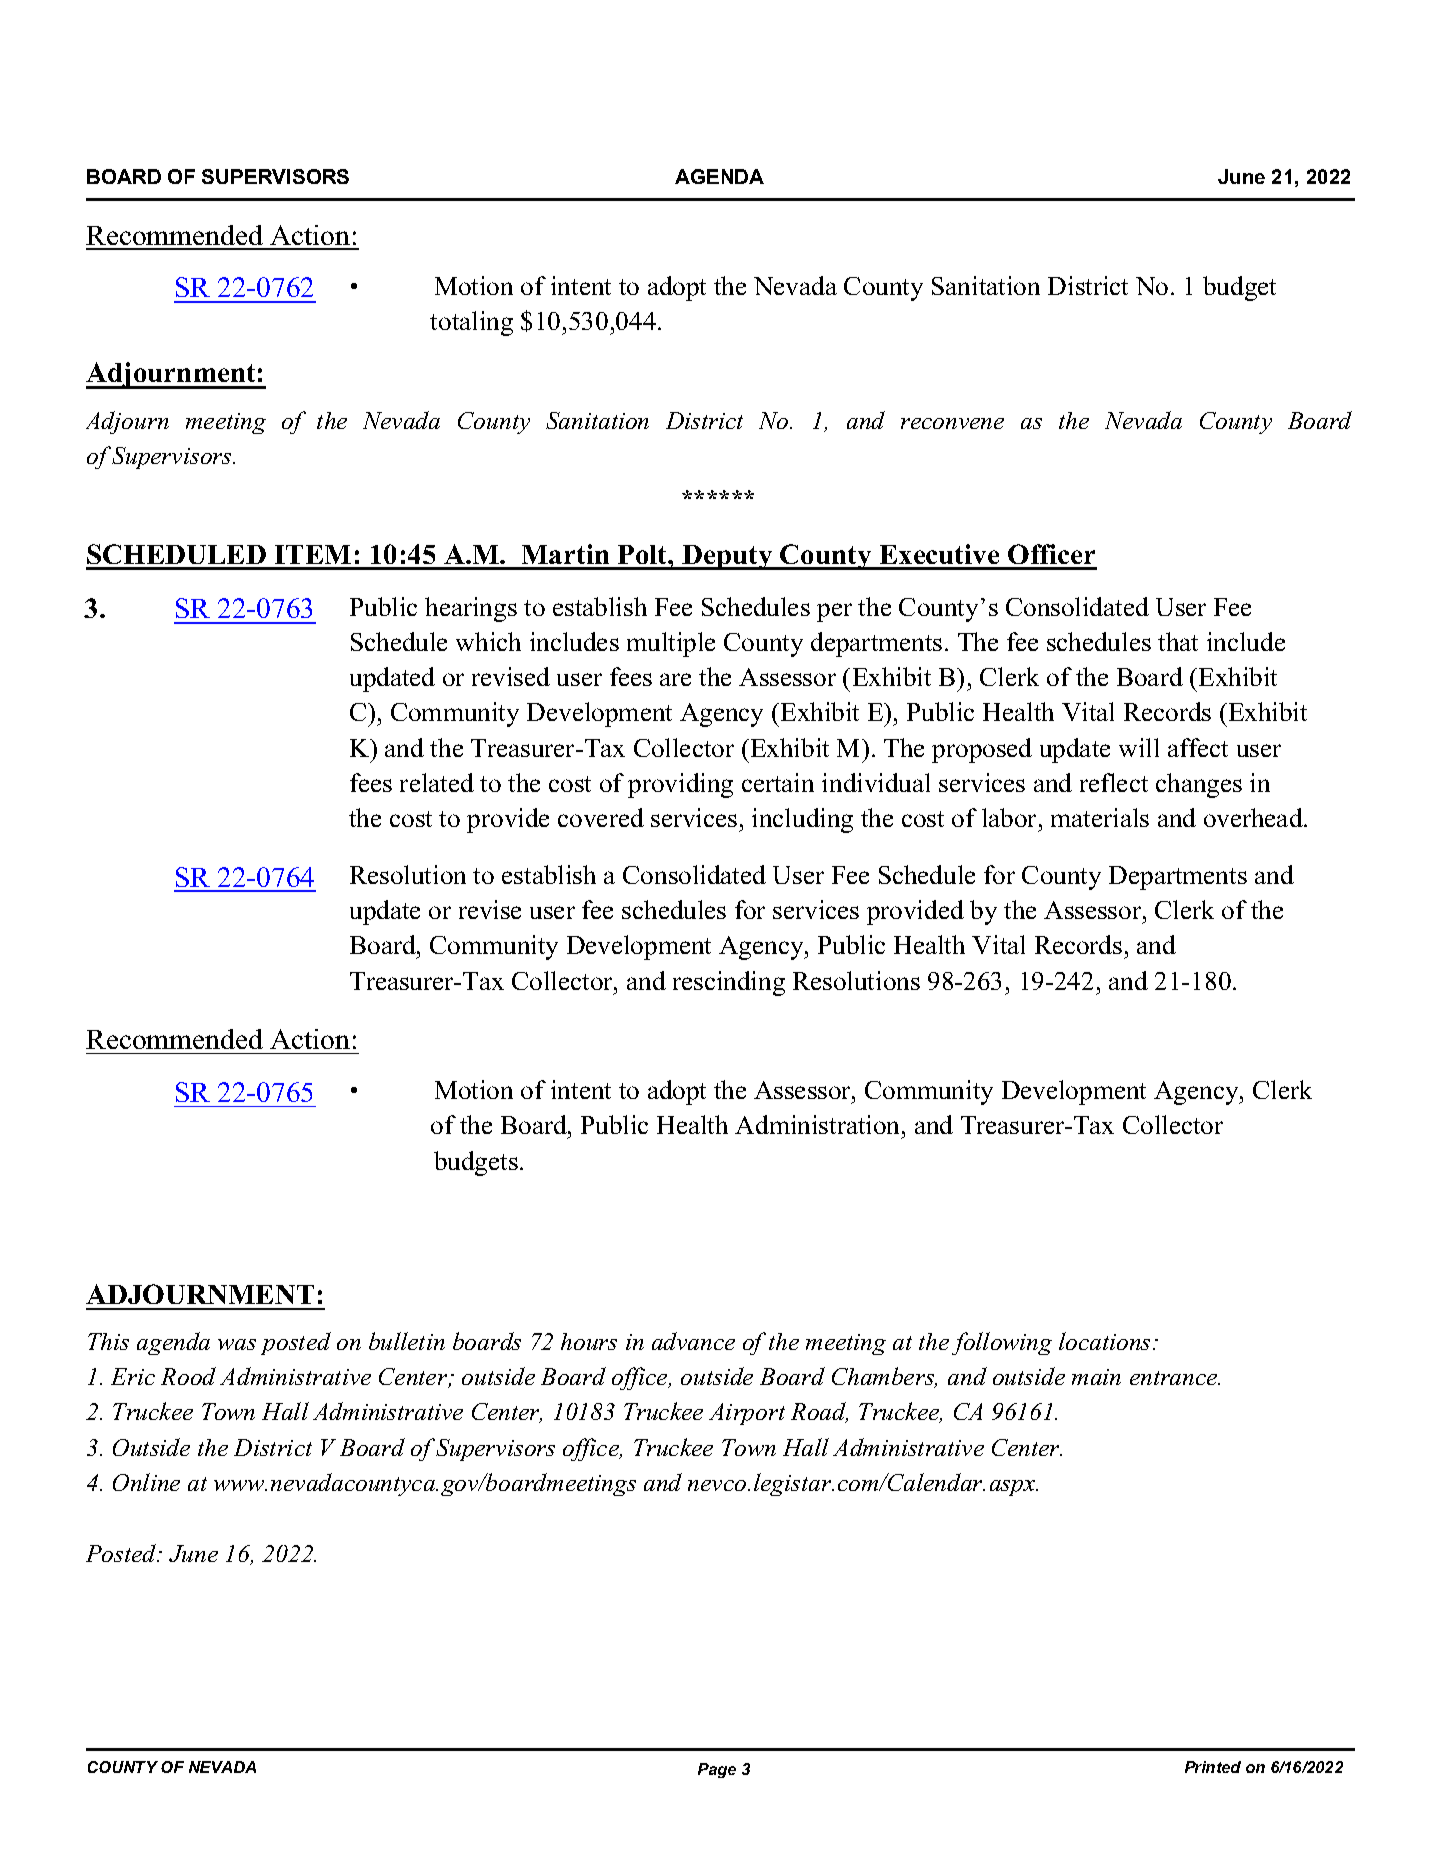 The height and width of the screenshot is (1864, 1440). What do you see at coordinates (675, 679) in the screenshot?
I see `are` at bounding box center [675, 679].
